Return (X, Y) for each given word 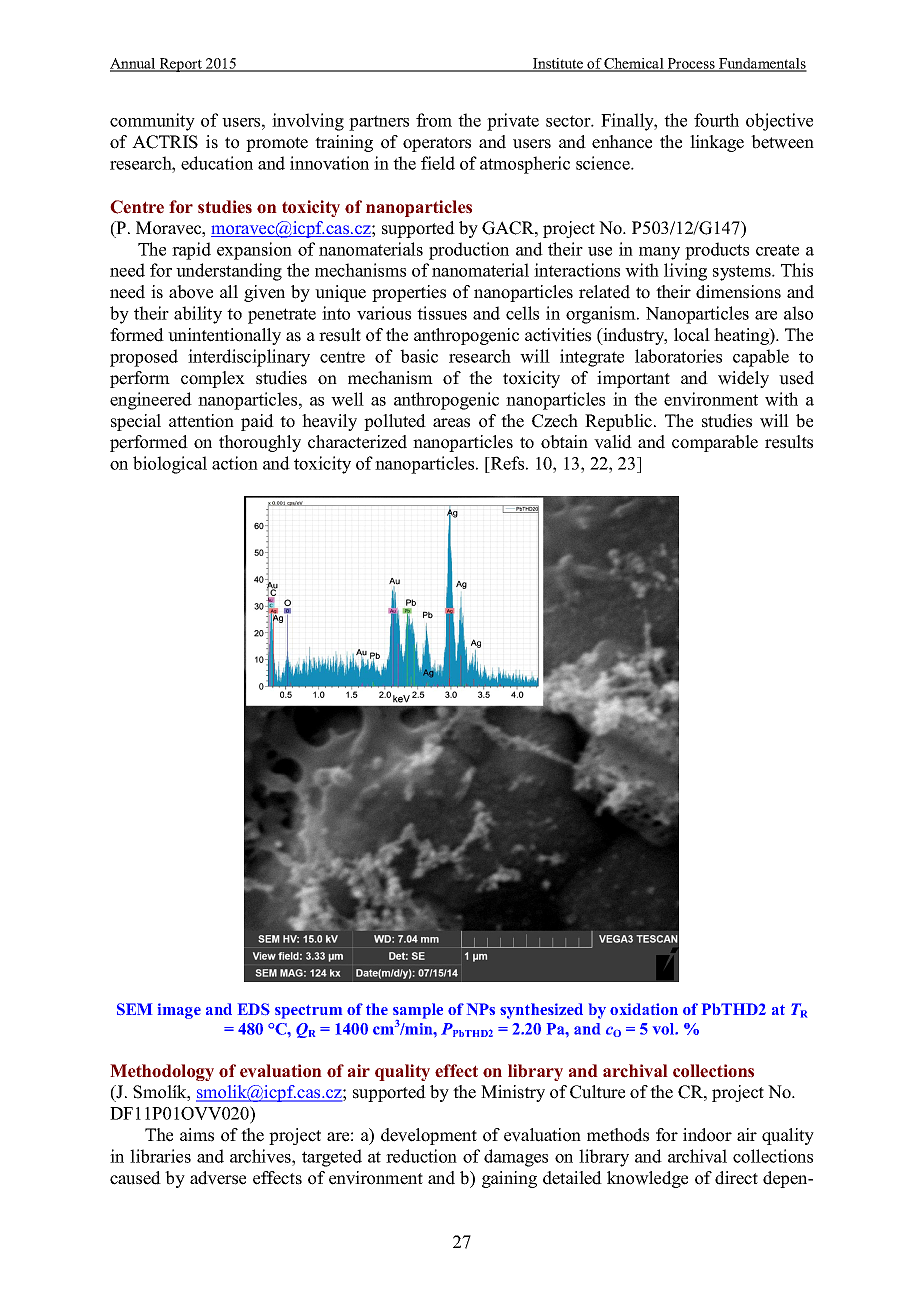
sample (418, 1012)
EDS (254, 1009)
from (434, 120)
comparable (715, 443)
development (429, 1136)
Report (180, 65)
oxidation (644, 1009)
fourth (716, 120)
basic (419, 356)
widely (743, 379)
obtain (564, 442)
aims (197, 1135)
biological (170, 465)
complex (213, 379)
